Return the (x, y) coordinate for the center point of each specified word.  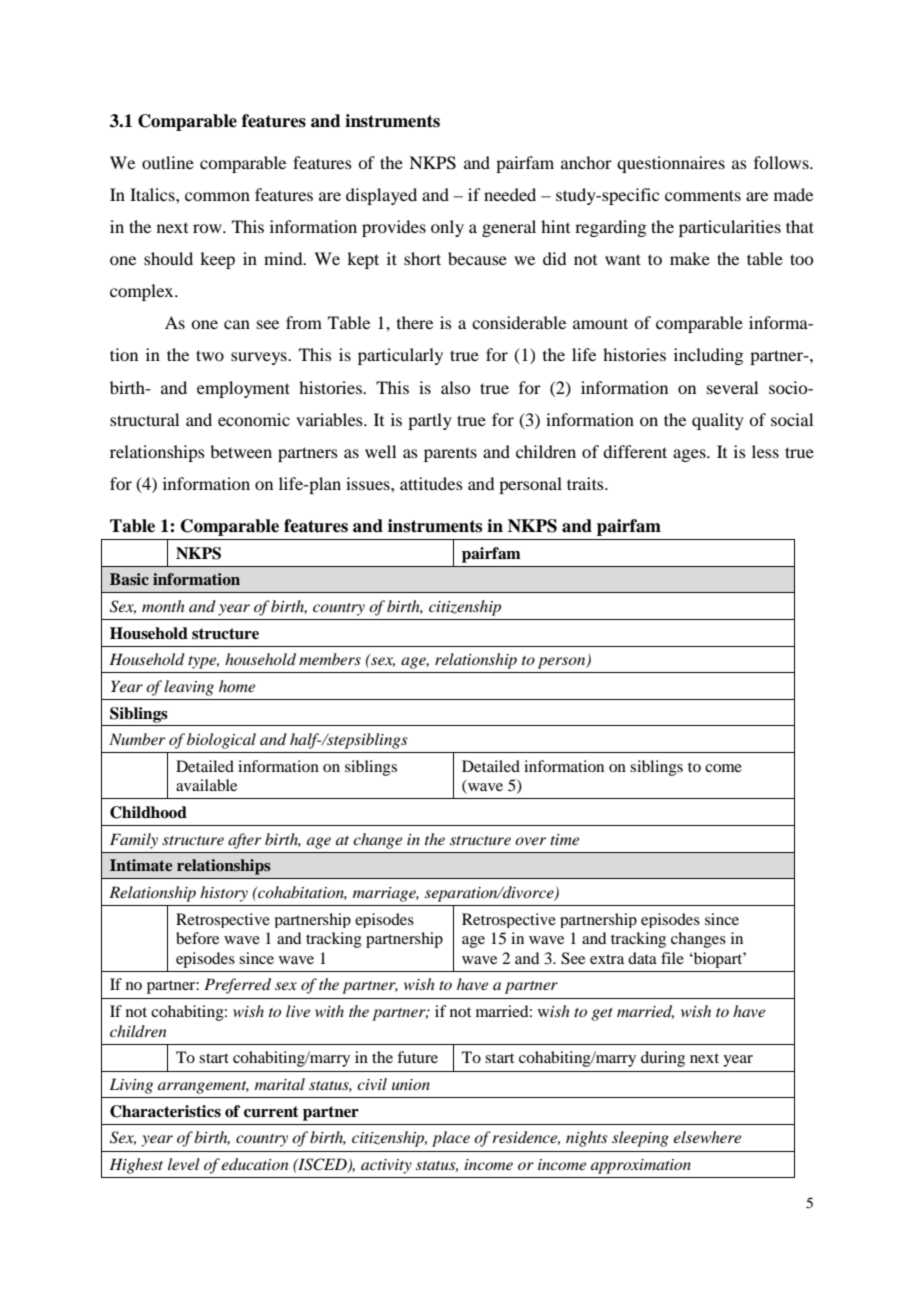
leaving (189, 688)
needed (510, 194)
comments (703, 195)
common (217, 196)
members (330, 659)
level (184, 1164)
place (451, 1139)
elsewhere (707, 1137)
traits (586, 483)
